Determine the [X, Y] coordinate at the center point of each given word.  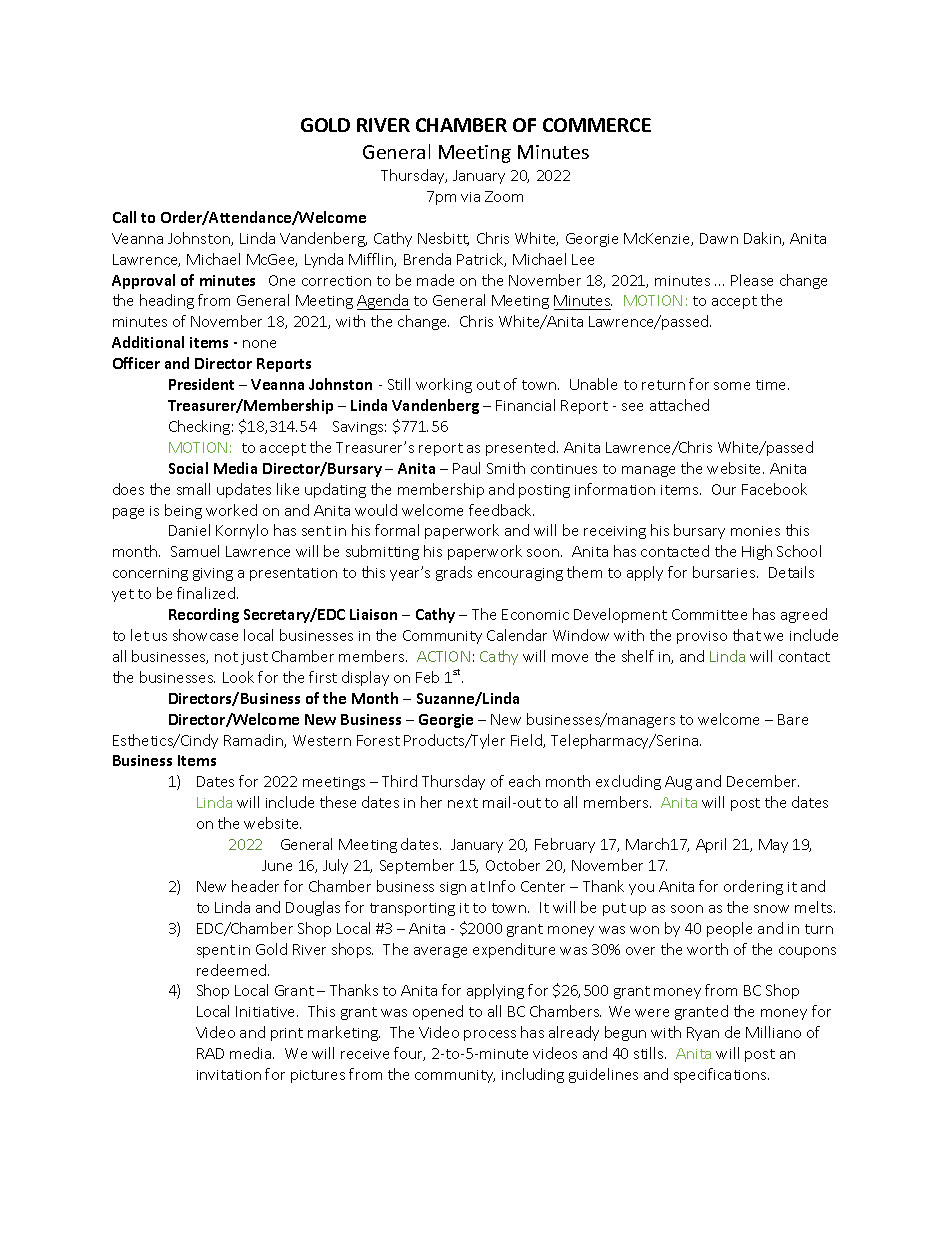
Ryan [703, 1034]
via [470, 197]
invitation [229, 1075]
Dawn [719, 238]
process [490, 1035]
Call [124, 217]
